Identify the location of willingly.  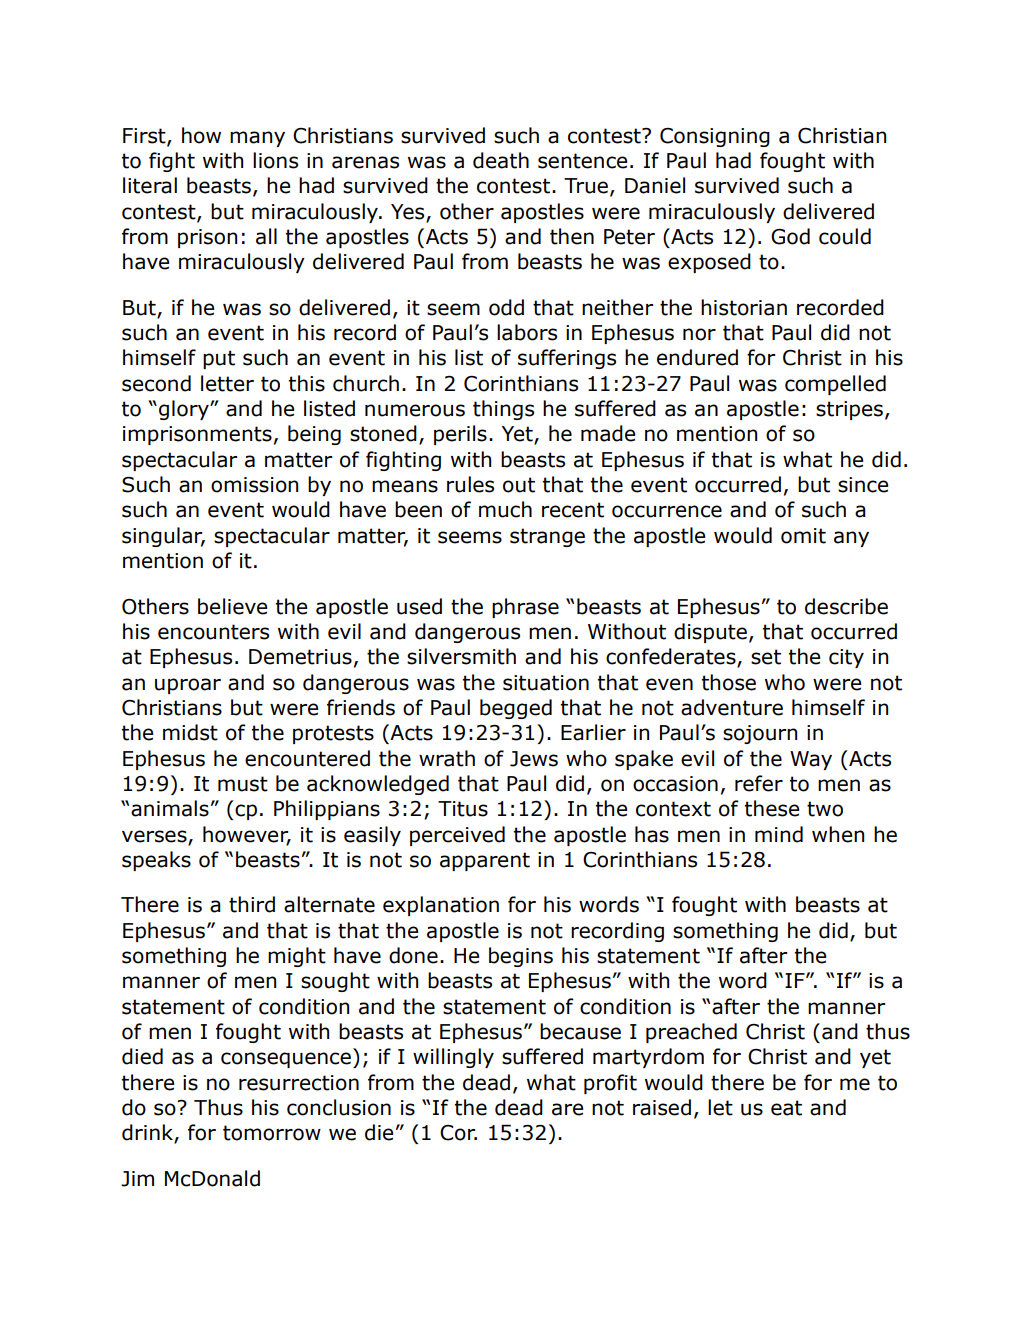
(453, 1058).
